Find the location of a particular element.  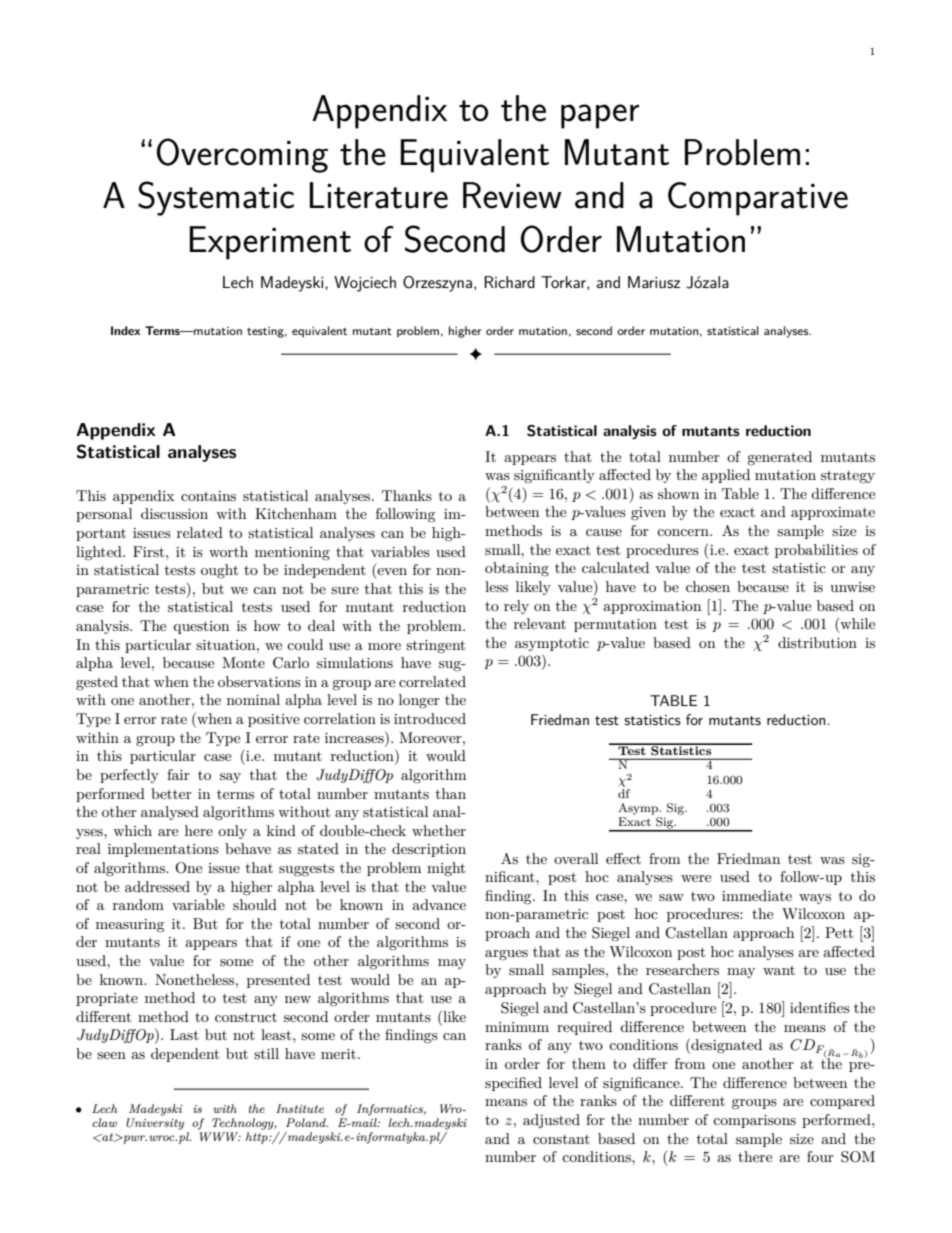

applied is located at coordinates (726, 476).
